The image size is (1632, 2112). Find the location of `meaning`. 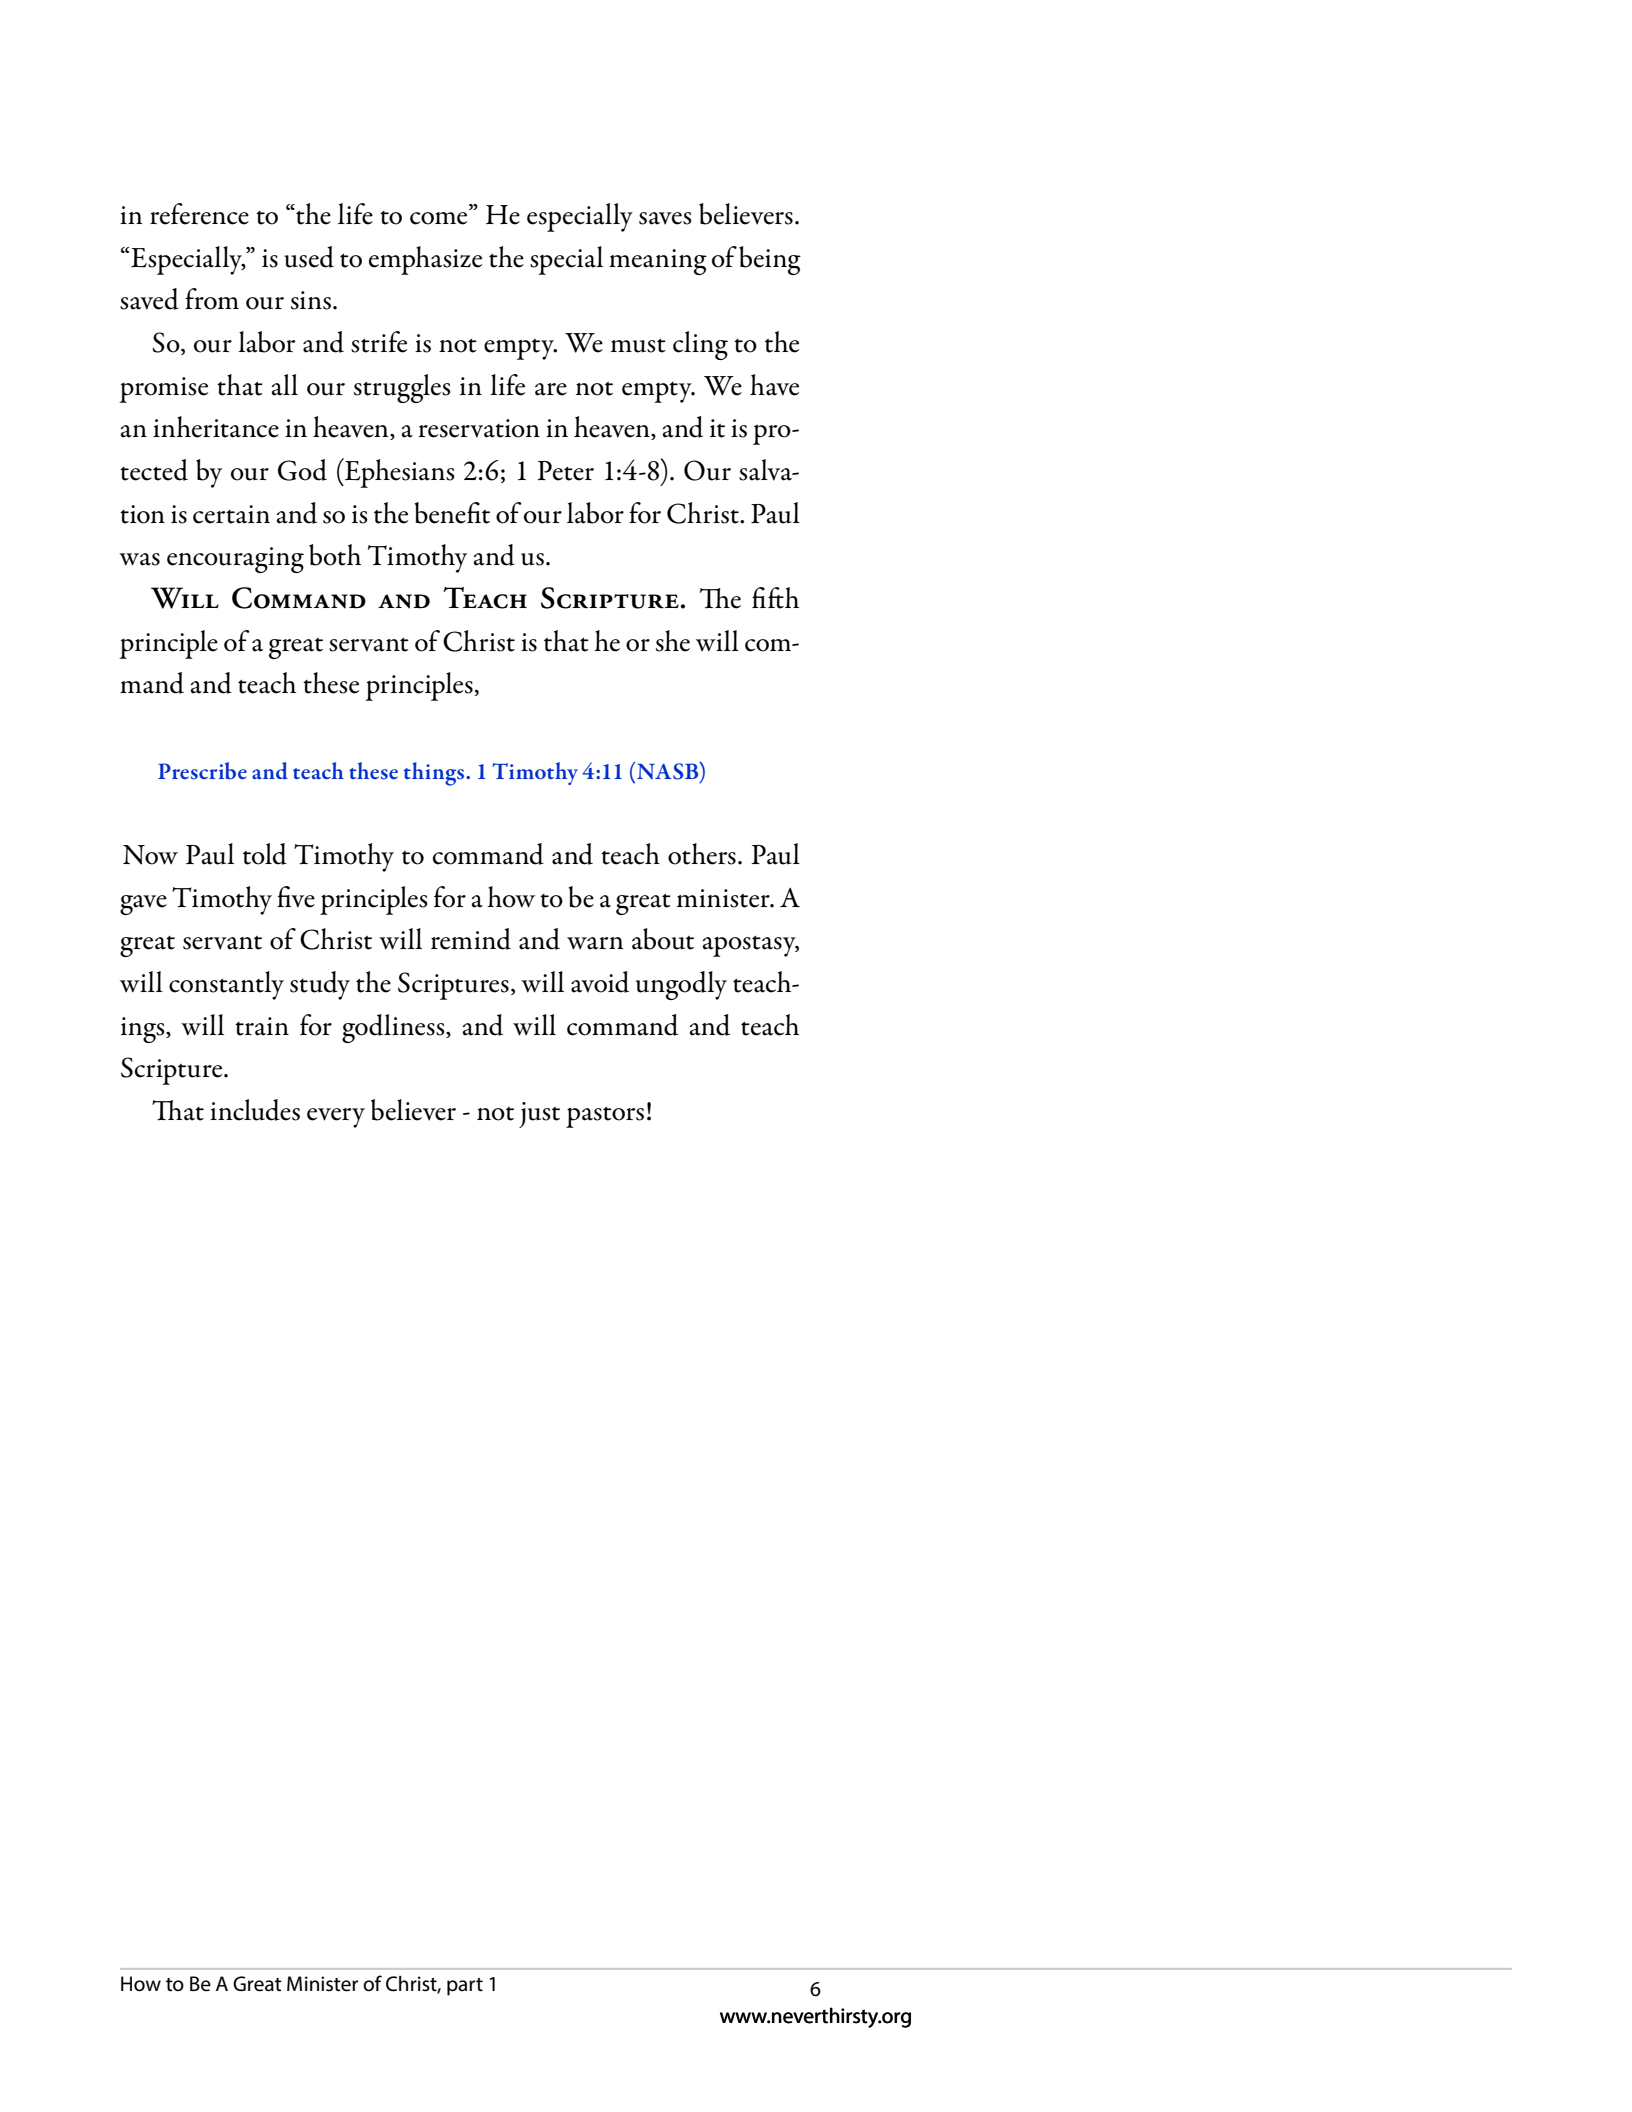

meaning is located at coordinates (658, 262).
